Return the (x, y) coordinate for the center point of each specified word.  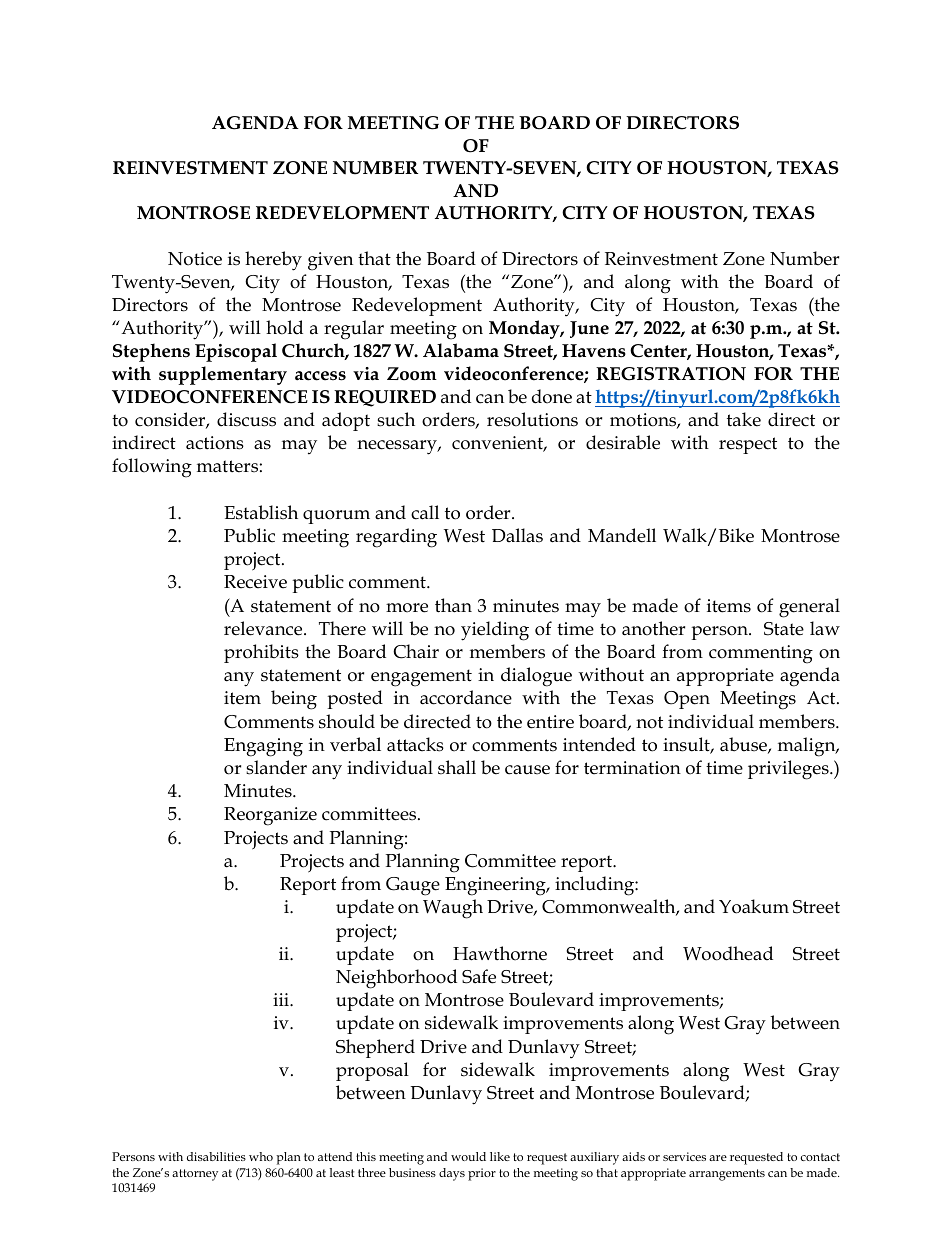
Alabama (461, 350)
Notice (195, 259)
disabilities (216, 1156)
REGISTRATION (671, 374)
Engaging (263, 747)
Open (687, 700)
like (500, 1156)
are (718, 1158)
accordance (466, 697)
